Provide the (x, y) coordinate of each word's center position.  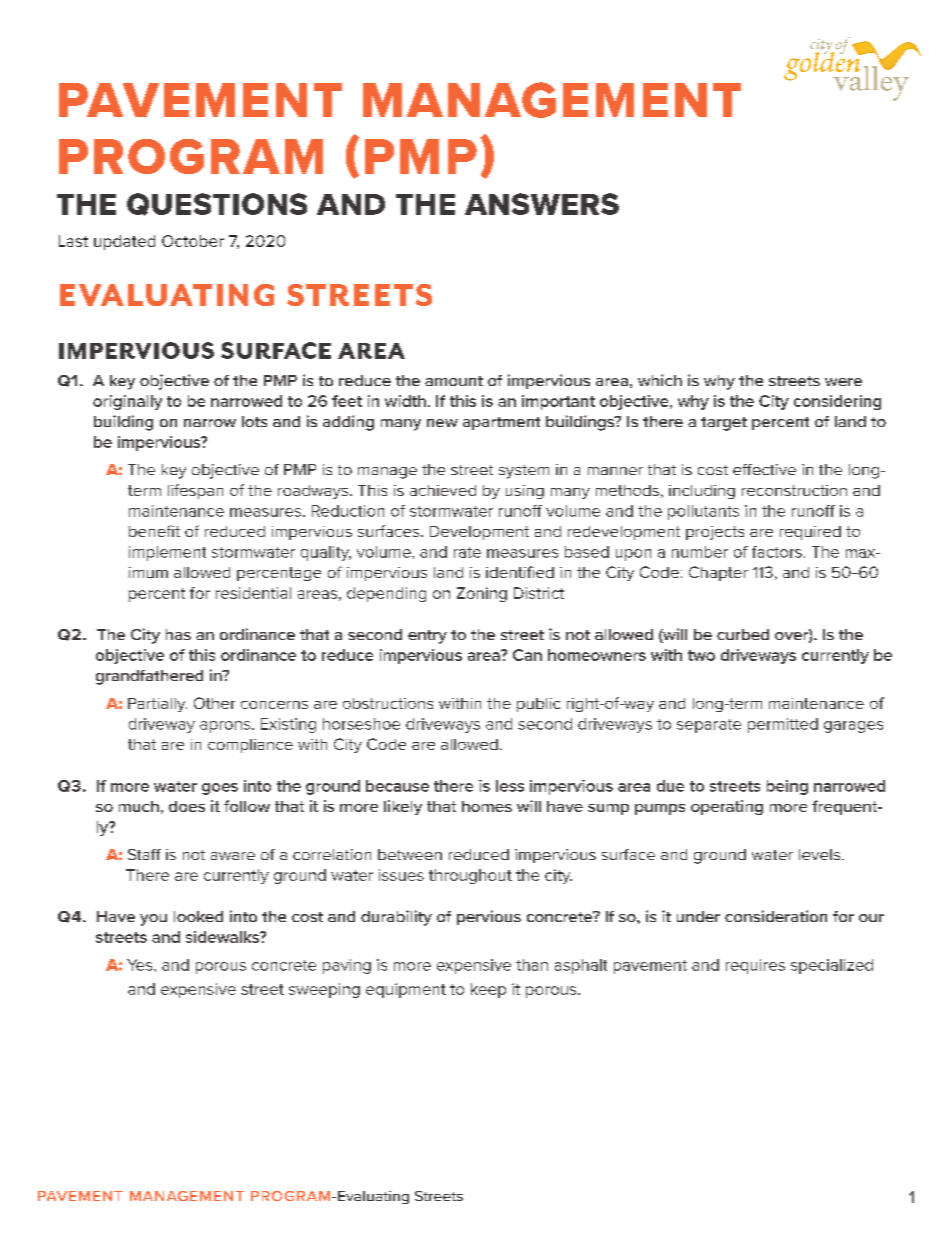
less (510, 786)
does (187, 806)
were (843, 382)
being (787, 787)
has (178, 634)
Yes (141, 965)
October (193, 241)
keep (488, 990)
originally (127, 402)
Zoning (482, 594)
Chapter (718, 573)
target (724, 424)
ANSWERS (542, 204)
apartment (501, 423)
